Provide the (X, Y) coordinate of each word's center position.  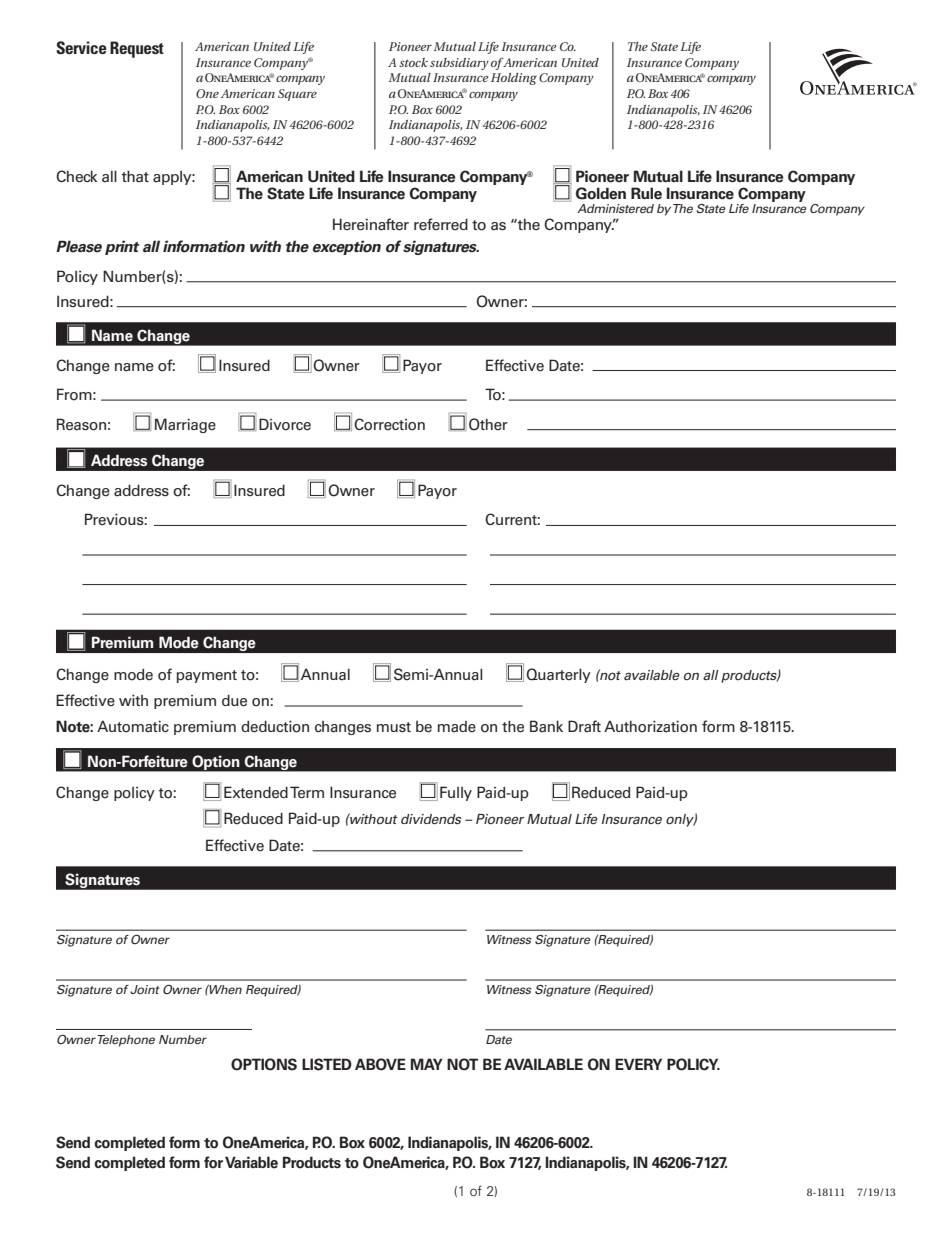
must (394, 727)
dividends (431, 819)
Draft (584, 726)
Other (488, 424)
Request (137, 49)
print (122, 247)
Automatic (133, 726)
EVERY (638, 1064)
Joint (145, 989)
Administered (615, 208)
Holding (514, 79)
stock (413, 62)
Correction (389, 424)
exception (347, 247)
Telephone (126, 1041)
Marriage (185, 425)
